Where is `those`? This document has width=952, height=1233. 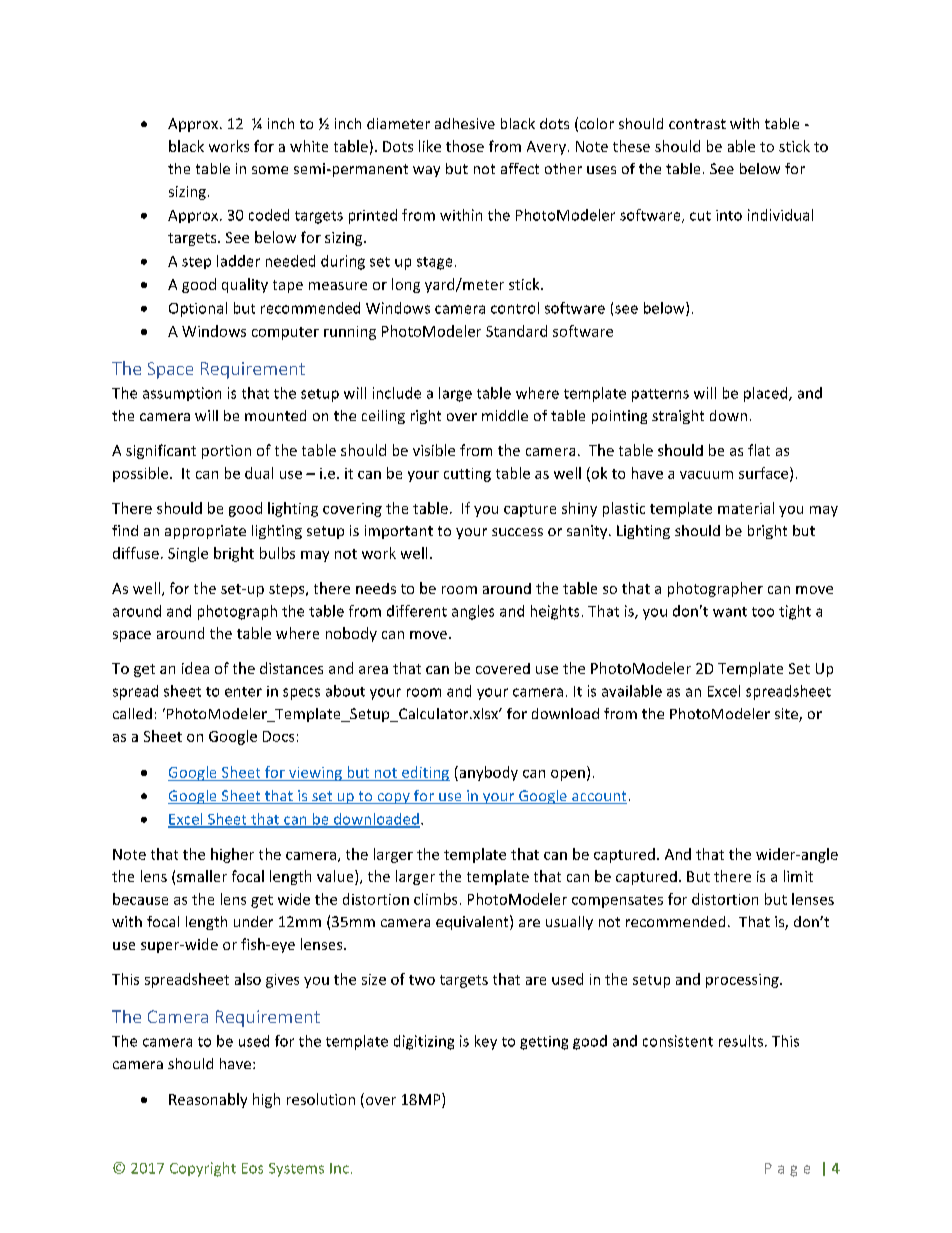 those is located at coordinates (465, 146).
